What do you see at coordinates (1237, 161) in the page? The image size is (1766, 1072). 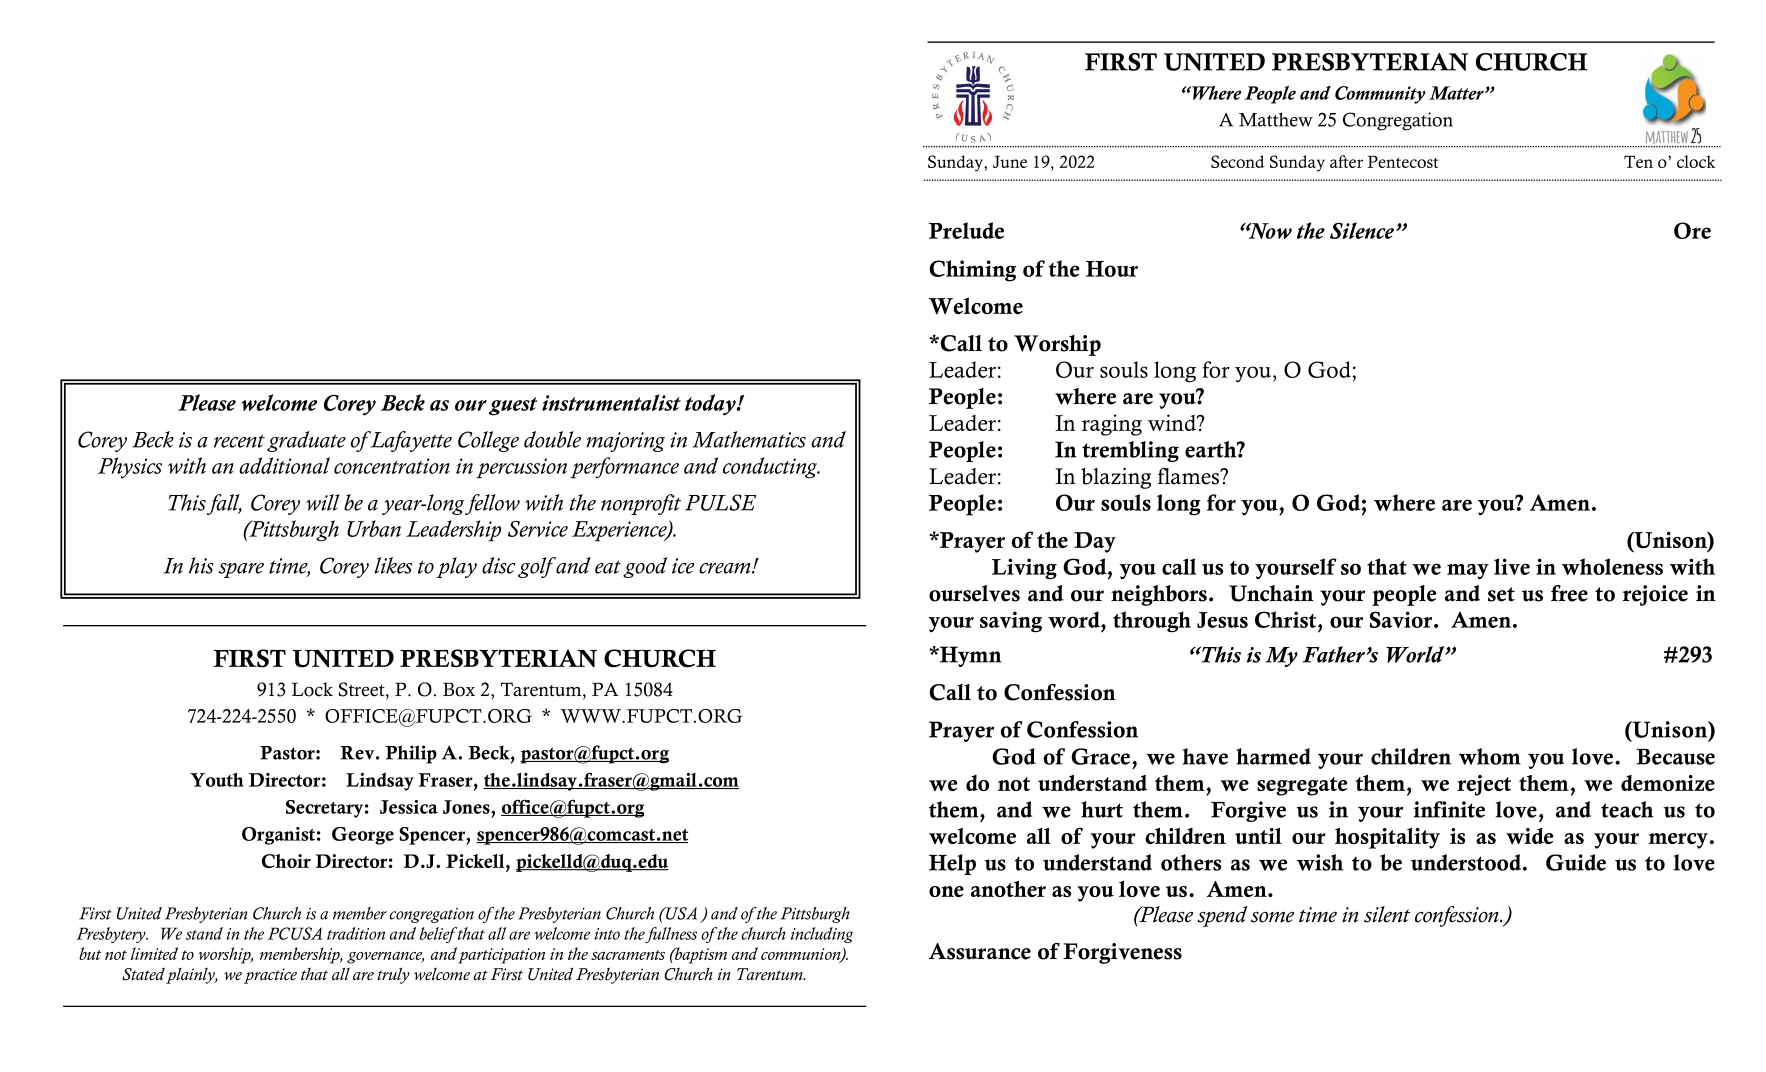 I see `Second` at bounding box center [1237, 161].
